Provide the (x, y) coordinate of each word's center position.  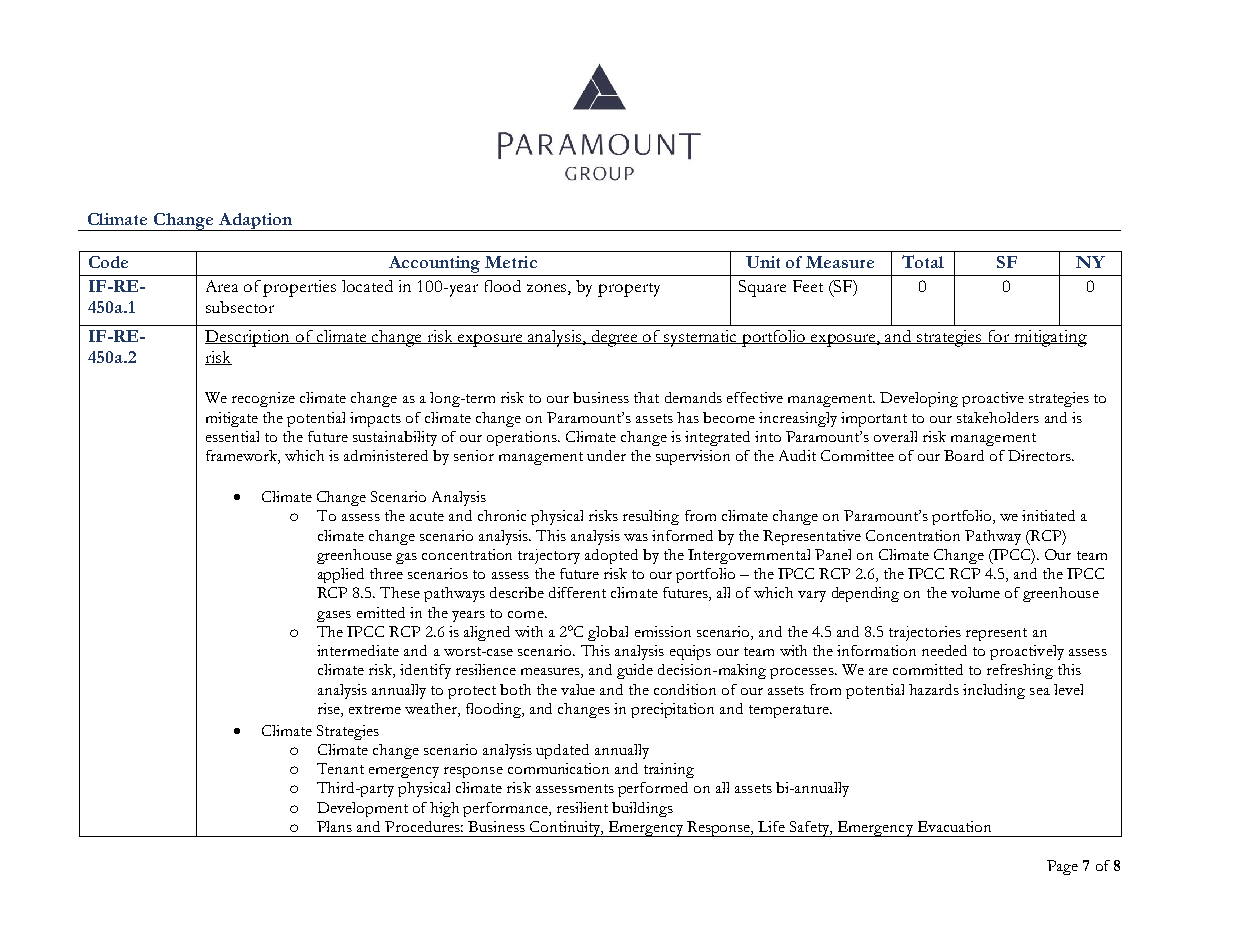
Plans (334, 826)
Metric (511, 262)
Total (923, 261)
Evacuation (954, 826)
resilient (582, 807)
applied (341, 575)
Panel (833, 554)
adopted (611, 556)
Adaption (256, 222)
